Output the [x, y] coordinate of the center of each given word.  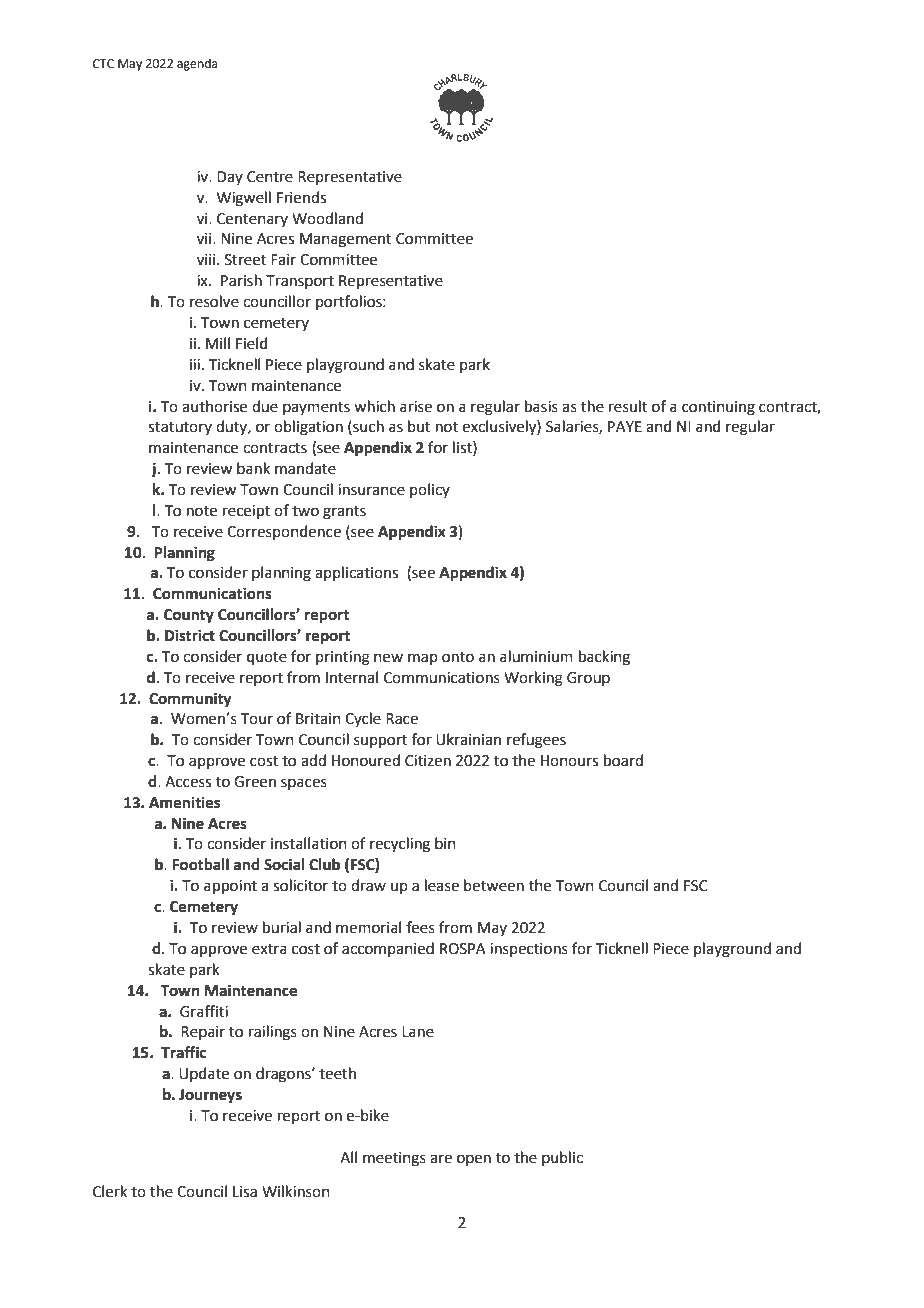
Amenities [184, 802]
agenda [197, 64]
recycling [400, 845]
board [623, 760]
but [419, 426]
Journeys [210, 1096]
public [562, 1158]
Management [346, 240]
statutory [180, 428]
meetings [394, 1159]
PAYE [625, 426]
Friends [301, 197]
